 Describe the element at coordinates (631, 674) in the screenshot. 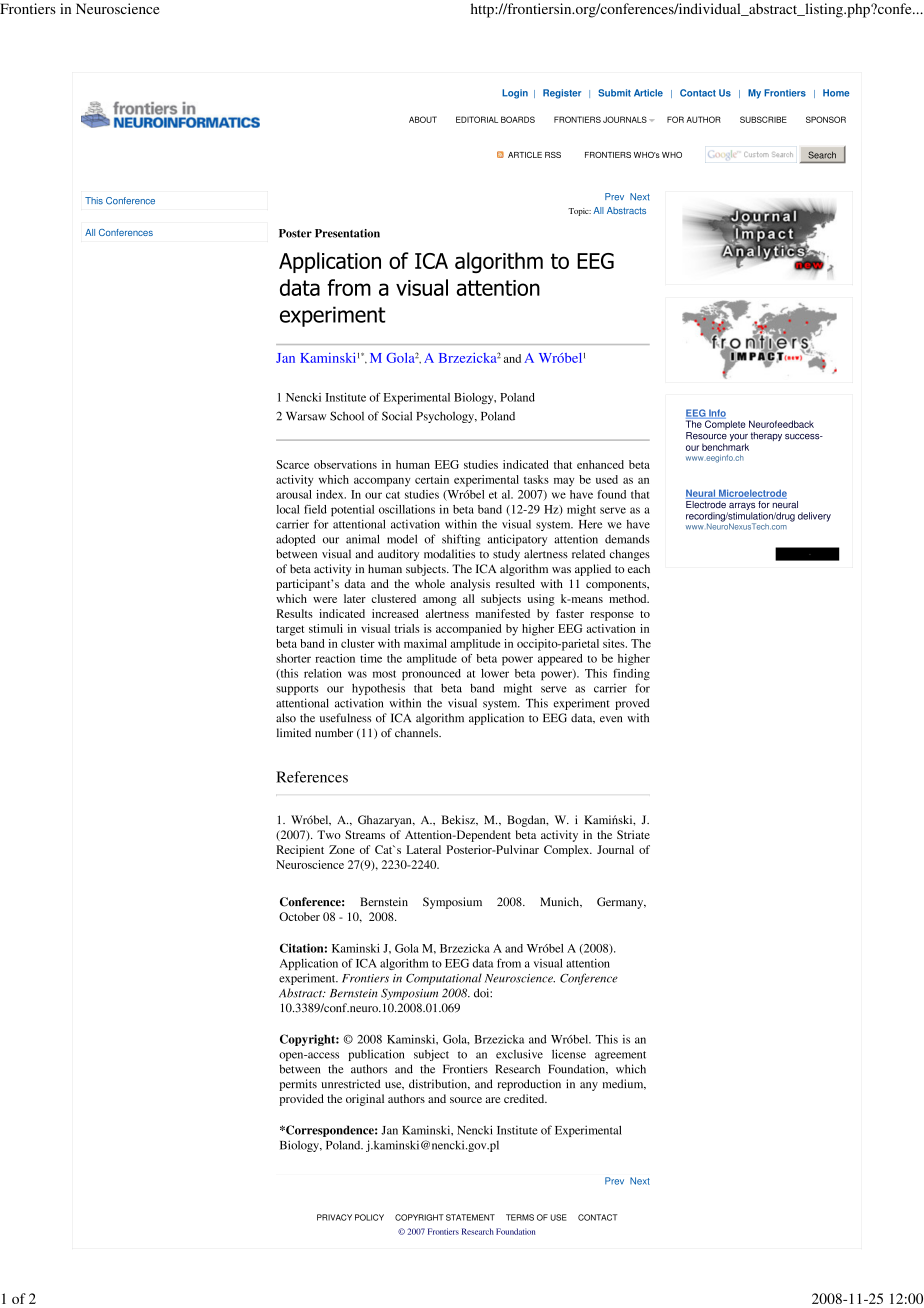

I see `finding` at that location.
